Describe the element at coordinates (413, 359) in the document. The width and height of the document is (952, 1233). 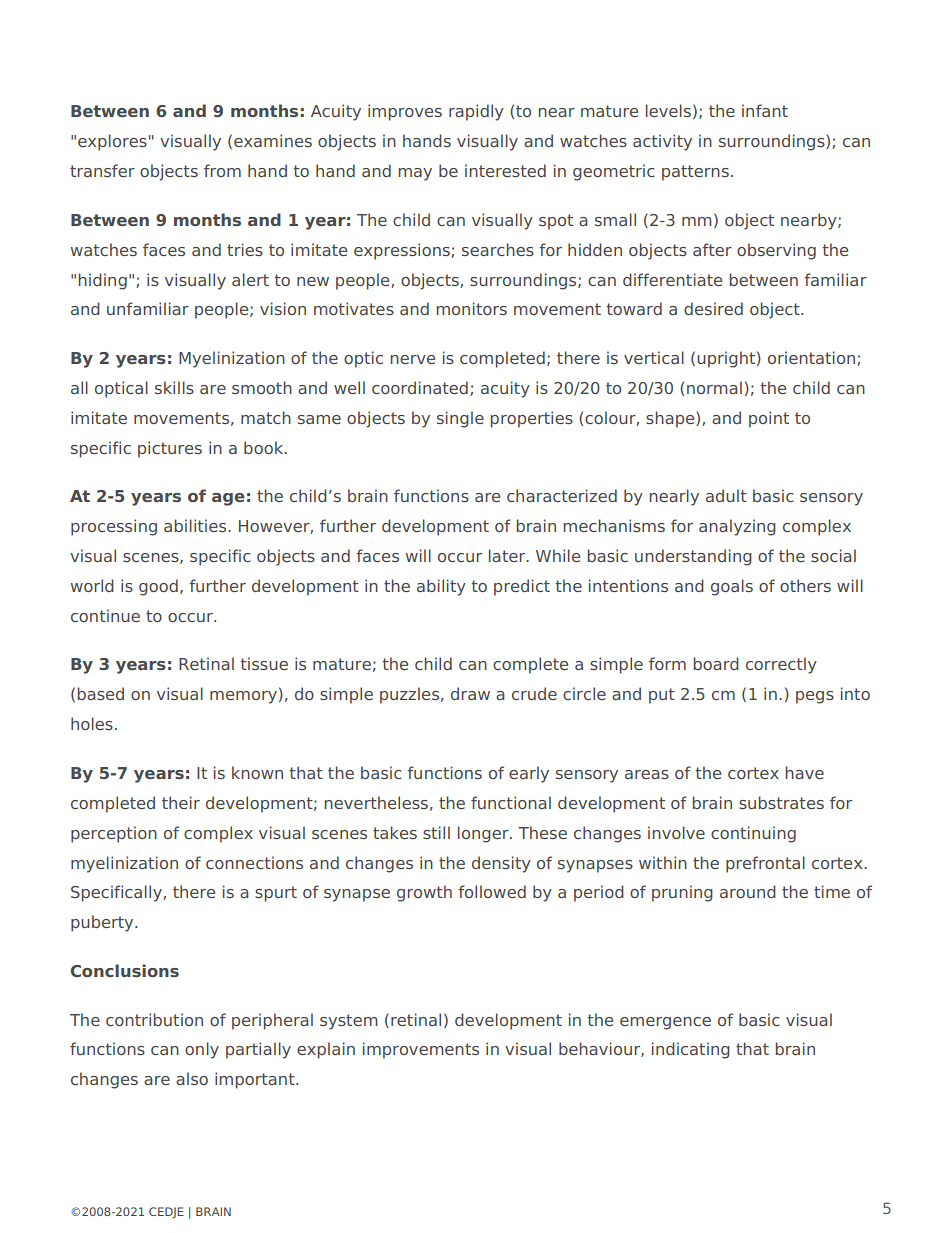
I see `nerve` at that location.
